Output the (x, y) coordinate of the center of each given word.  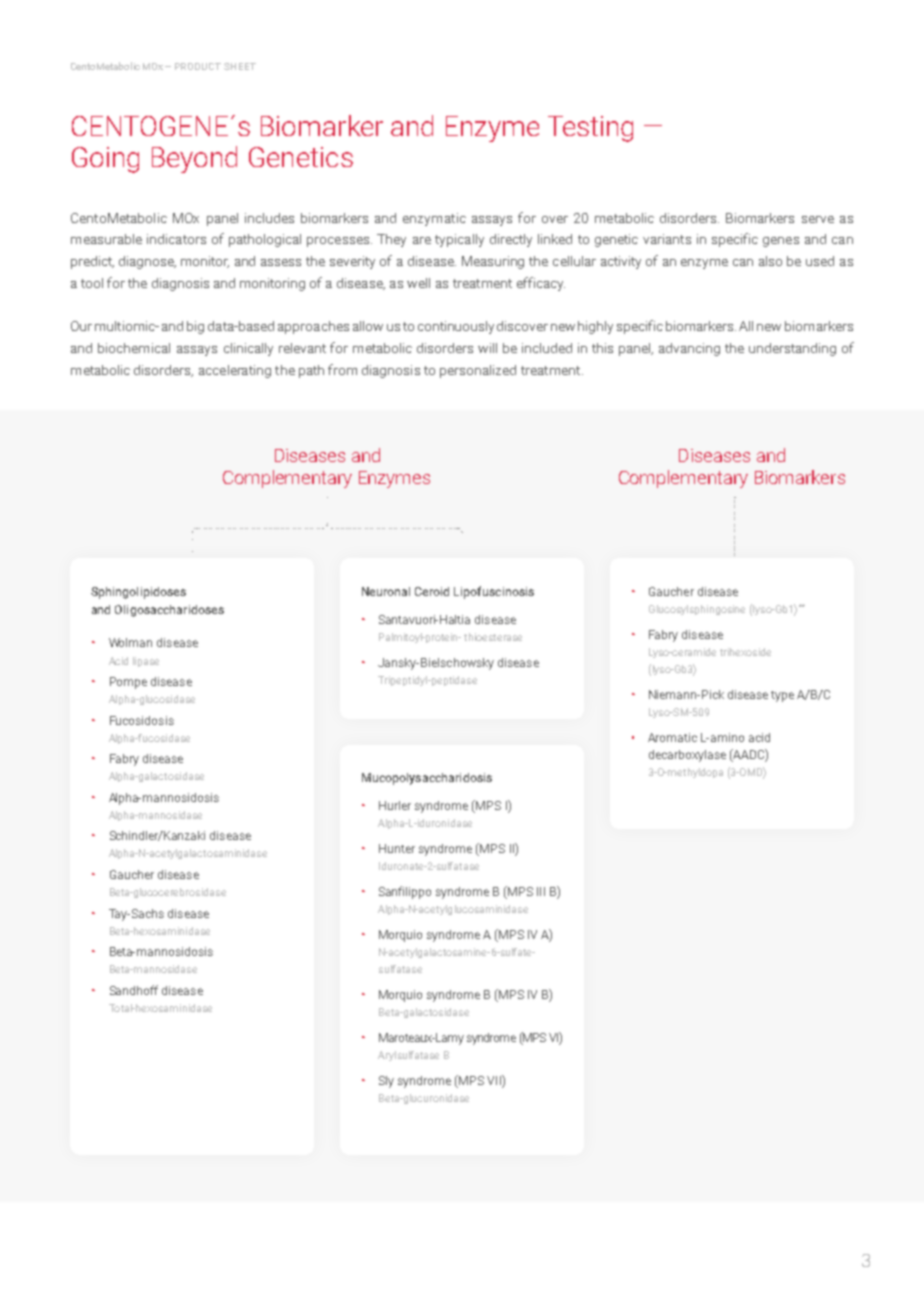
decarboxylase (687, 756)
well (418, 283)
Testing (590, 129)
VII (495, 1081)
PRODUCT (198, 66)
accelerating (235, 371)
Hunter (397, 848)
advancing (689, 349)
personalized (478, 371)
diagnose (147, 262)
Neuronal (386, 591)
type (782, 696)
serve (818, 219)
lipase (146, 662)
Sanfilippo (405, 892)
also (770, 261)
